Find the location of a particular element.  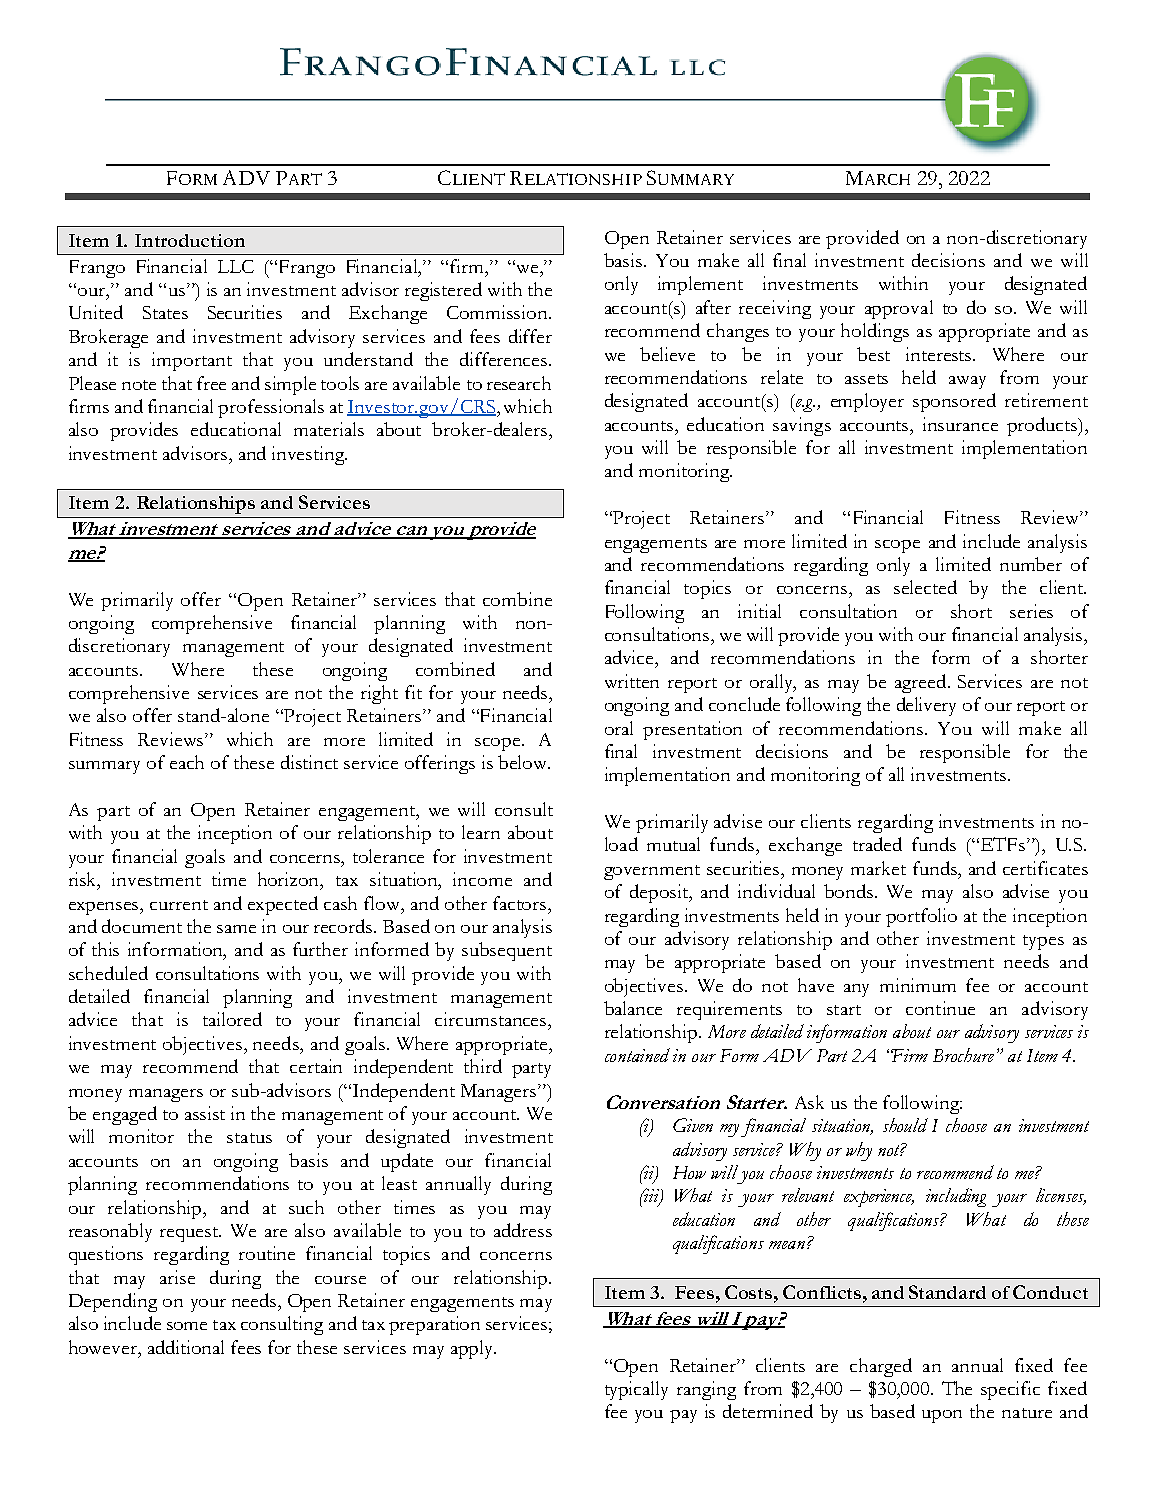

typically is located at coordinates (636, 1390).
